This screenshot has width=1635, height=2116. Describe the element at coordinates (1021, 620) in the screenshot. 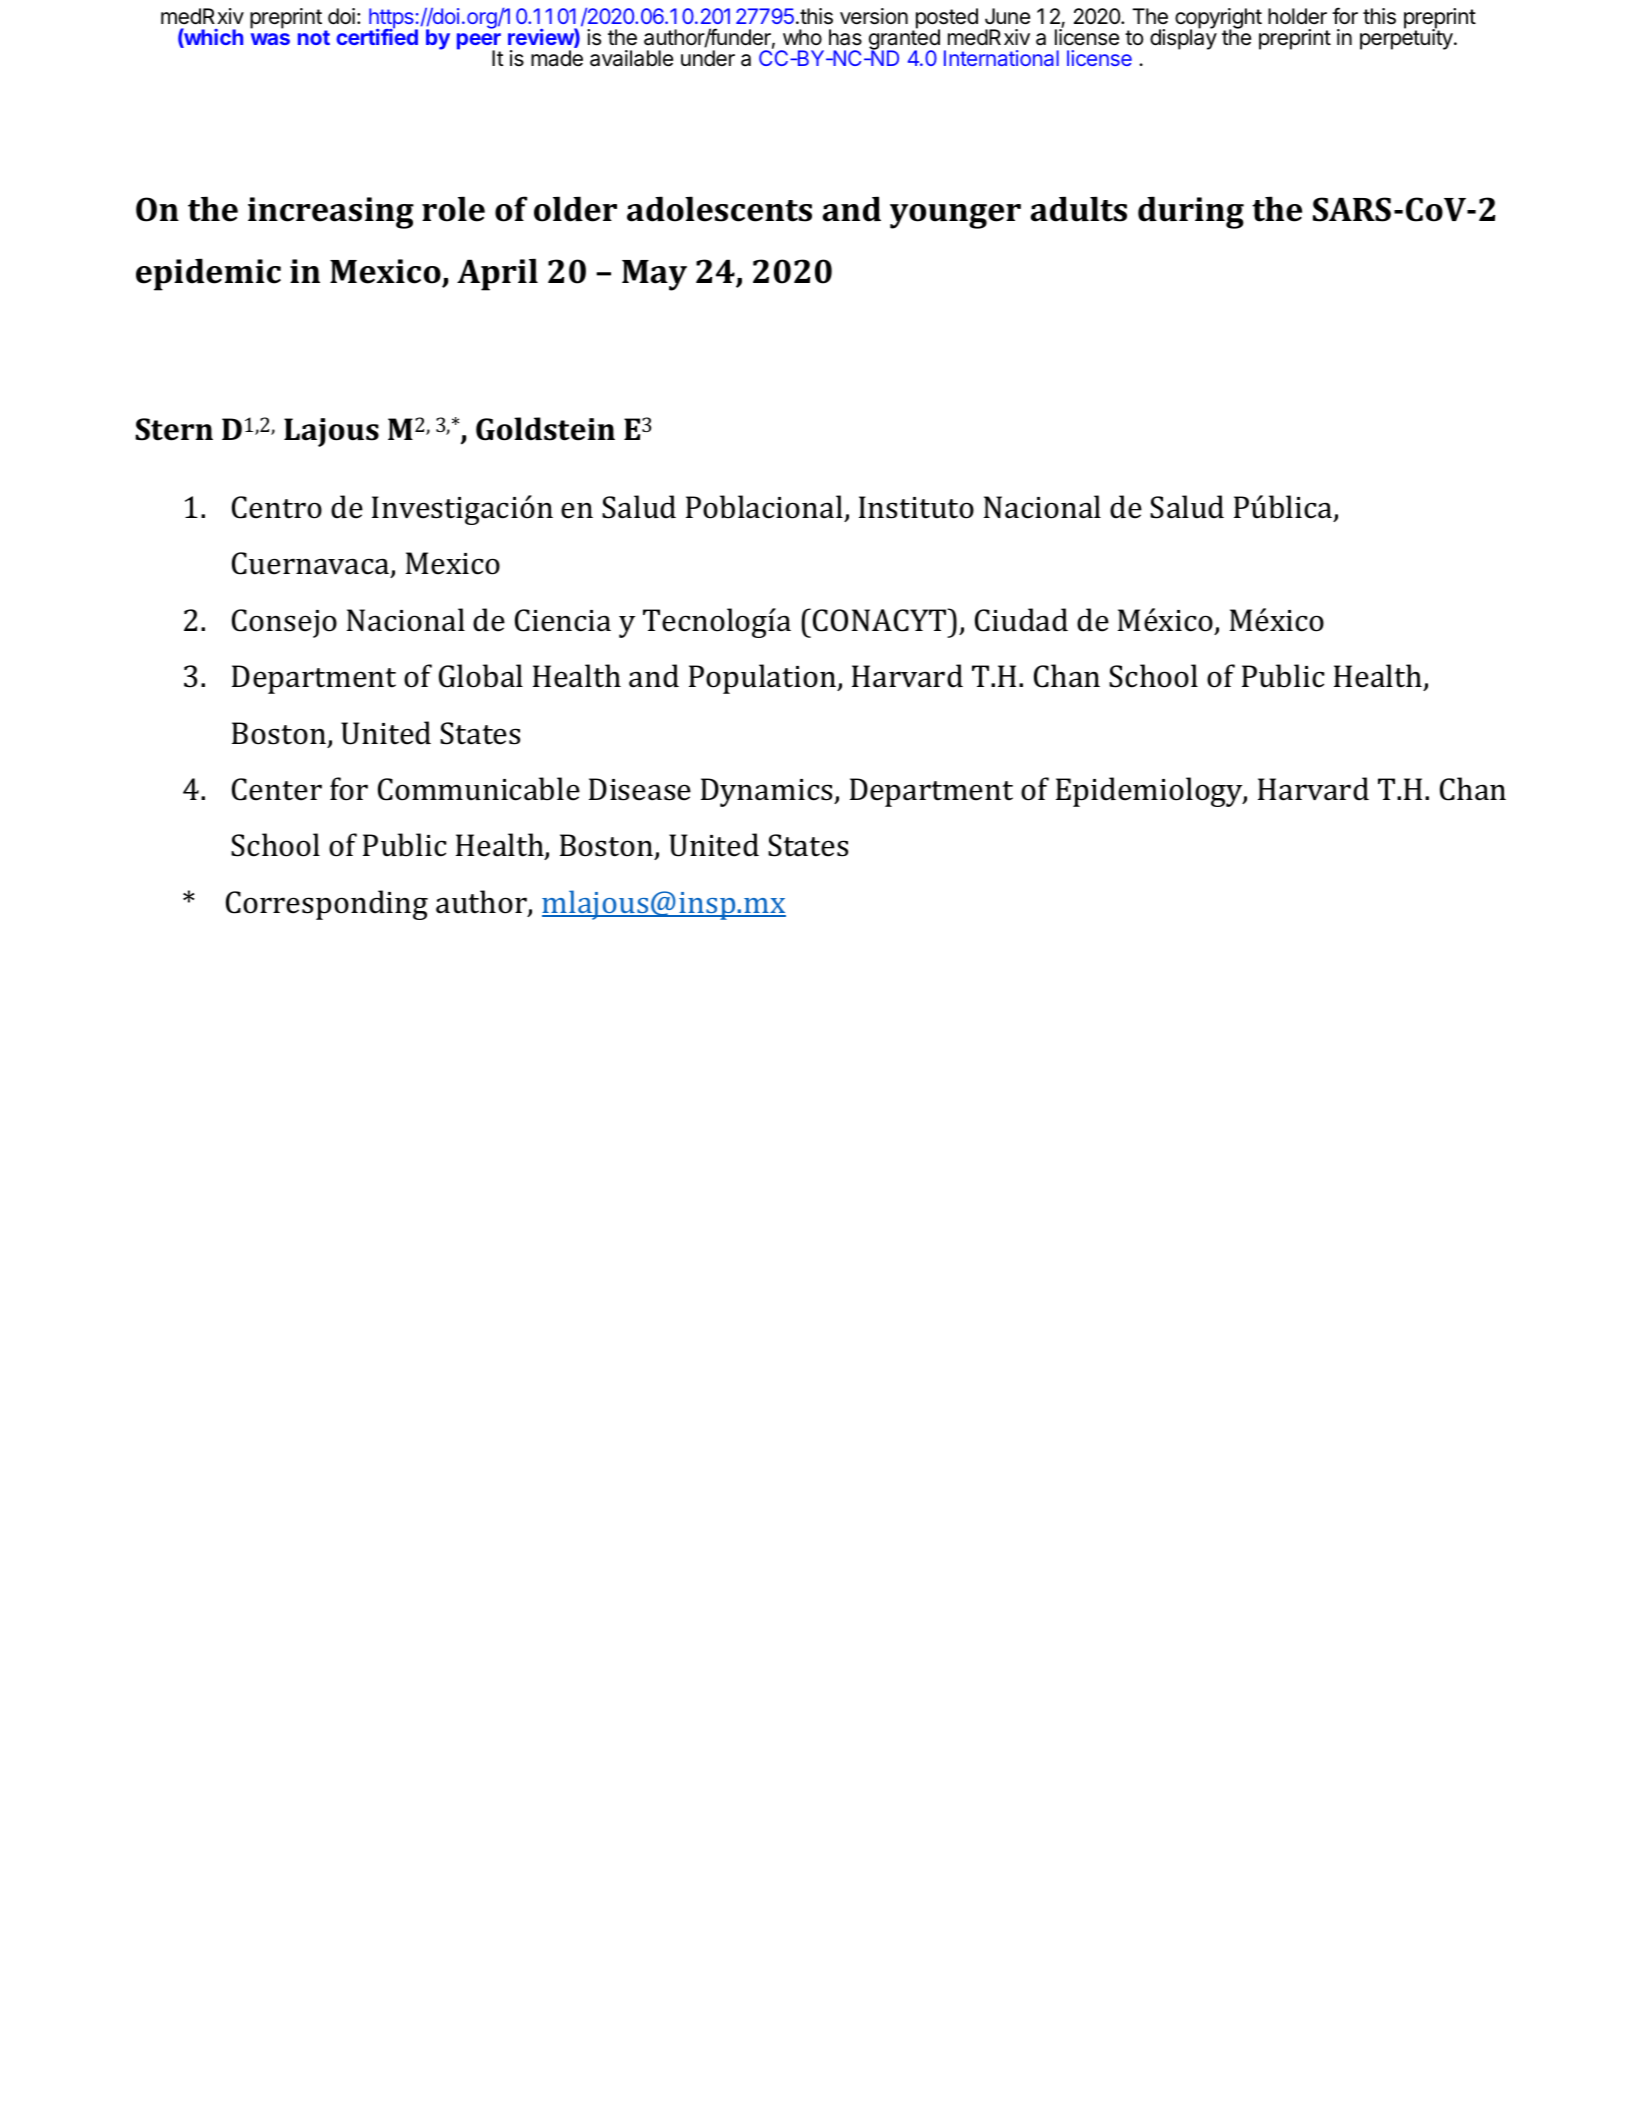

I see `Ciudad` at that location.
